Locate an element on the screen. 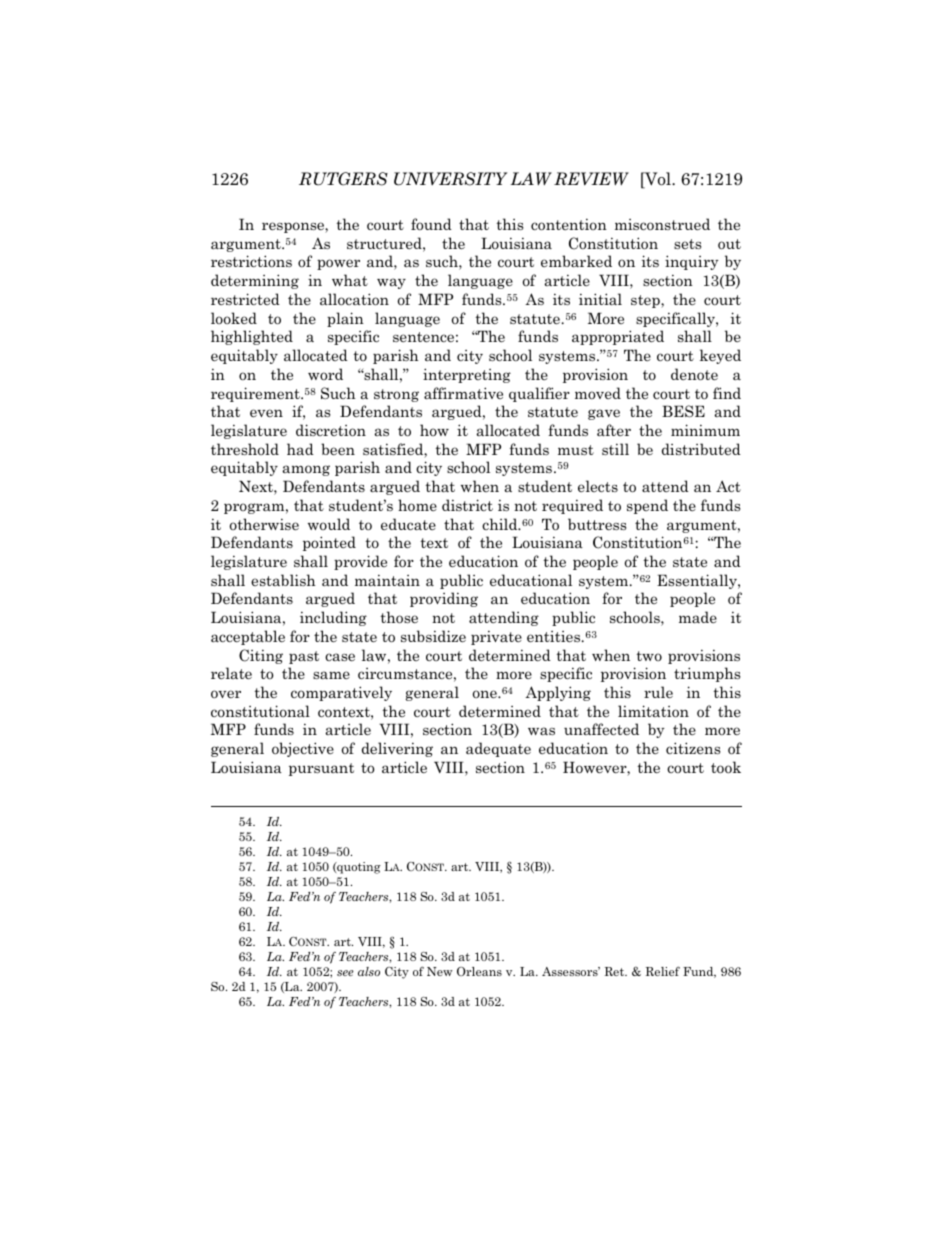 The width and height of the screenshot is (952, 1233). rule is located at coordinates (658, 692).
